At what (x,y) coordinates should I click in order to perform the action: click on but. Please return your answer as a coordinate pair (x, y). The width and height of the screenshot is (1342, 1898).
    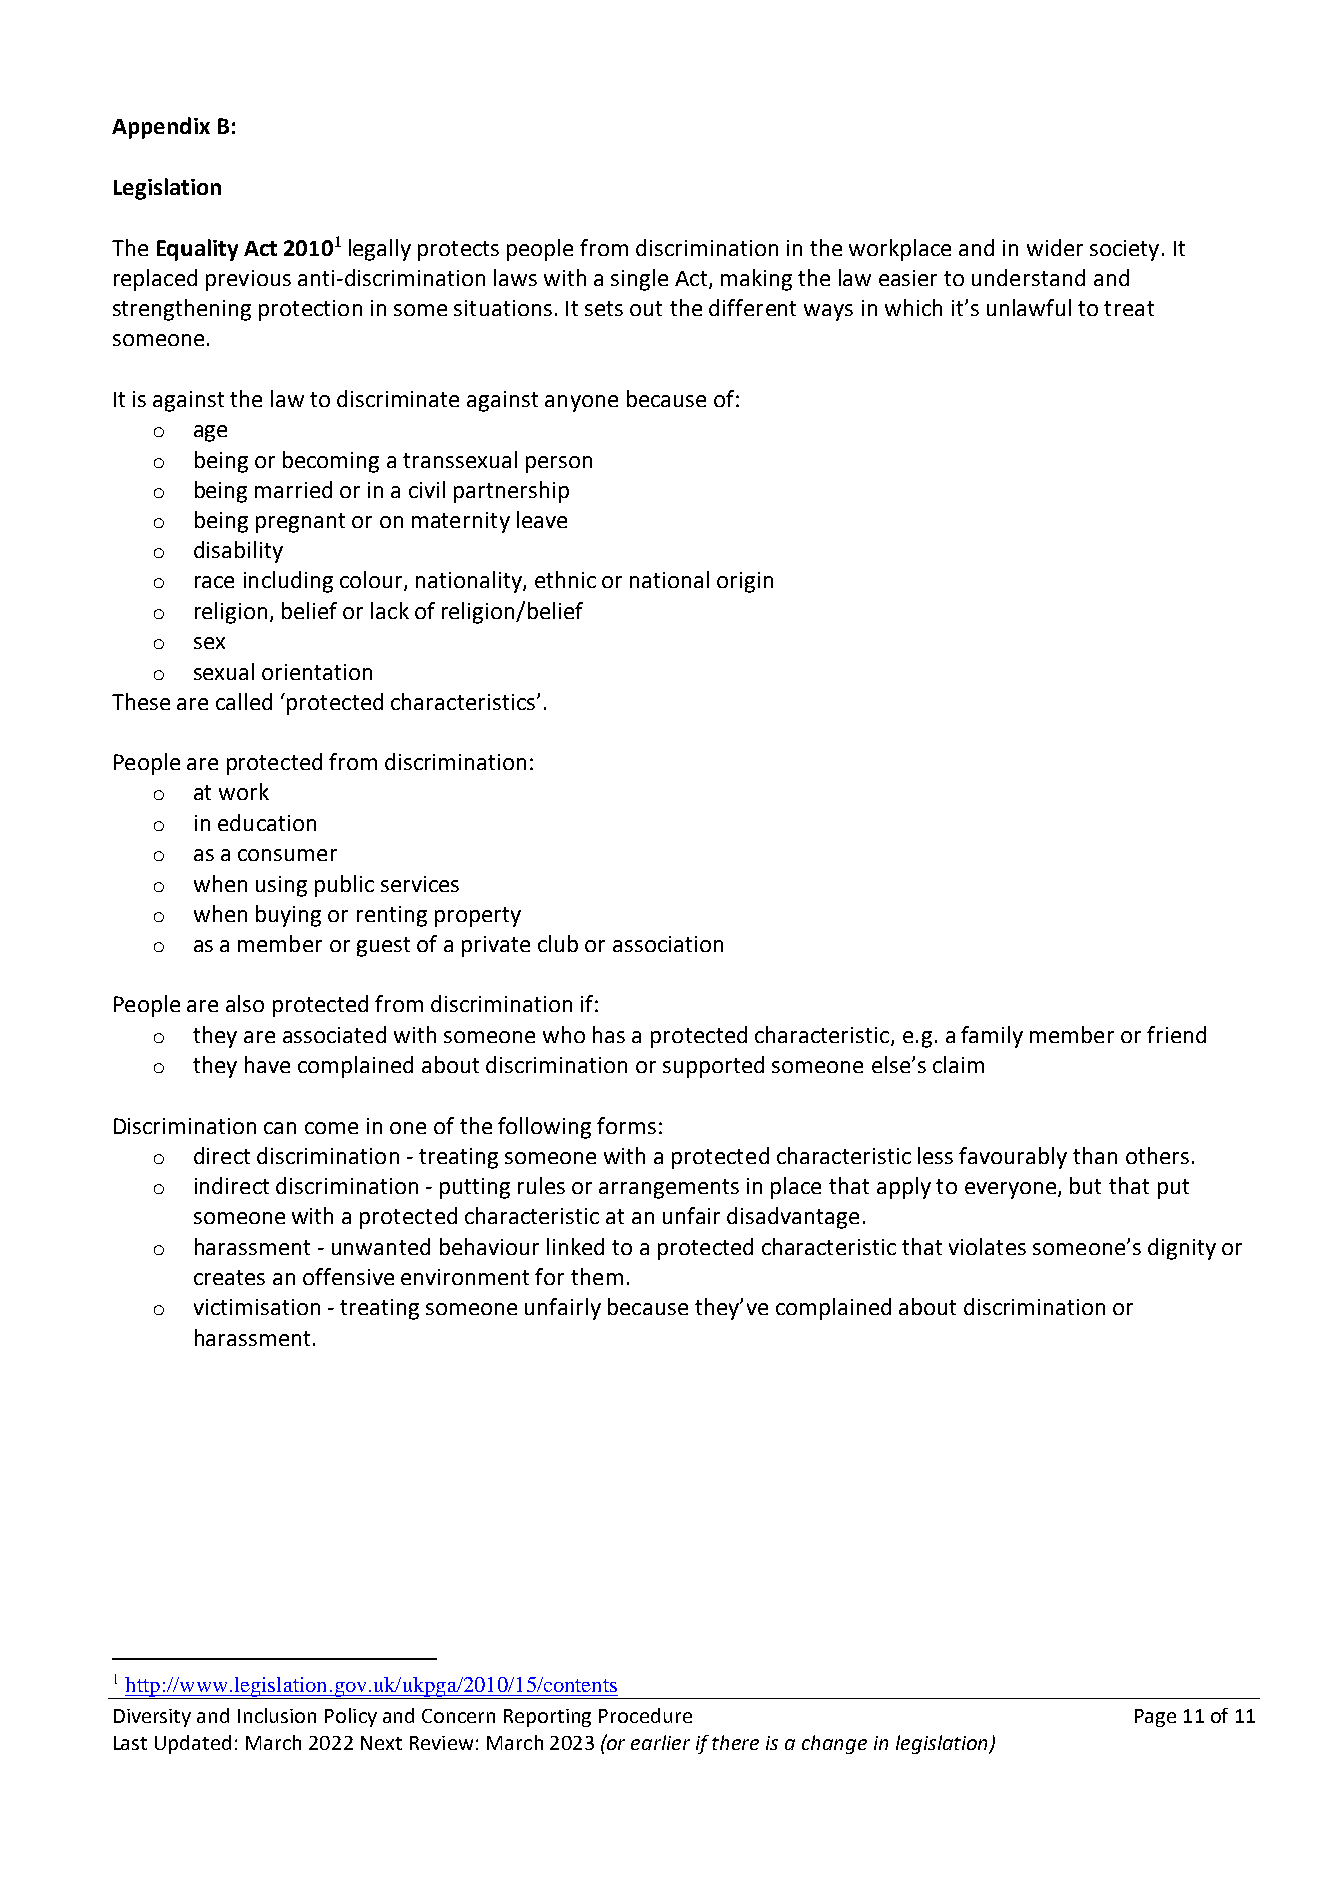
    Looking at the image, I should click on (1085, 1185).
